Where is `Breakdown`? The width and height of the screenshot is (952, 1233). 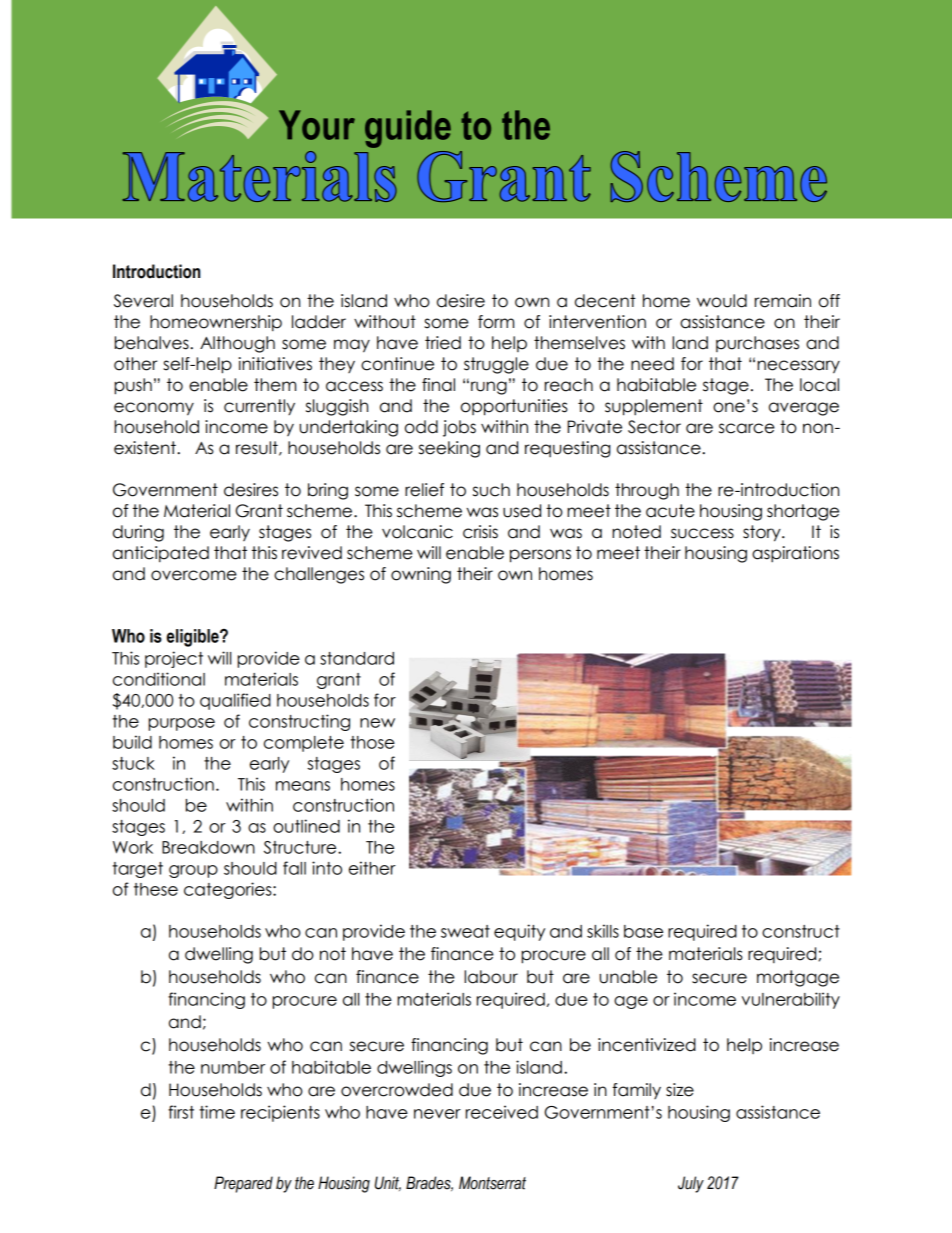
Breakdown is located at coordinates (208, 847).
